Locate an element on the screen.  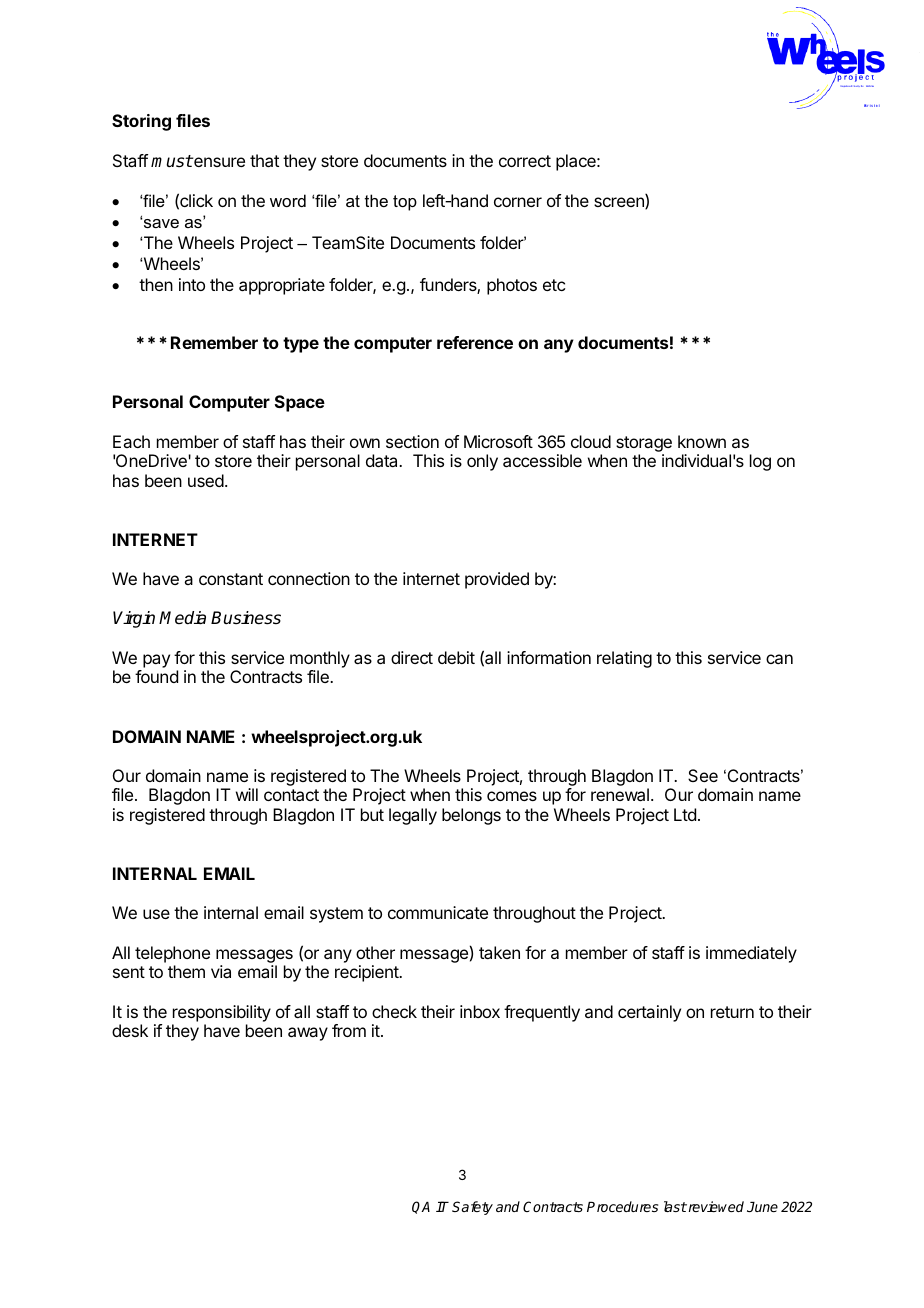
Safety is located at coordinates (472, 1208).
